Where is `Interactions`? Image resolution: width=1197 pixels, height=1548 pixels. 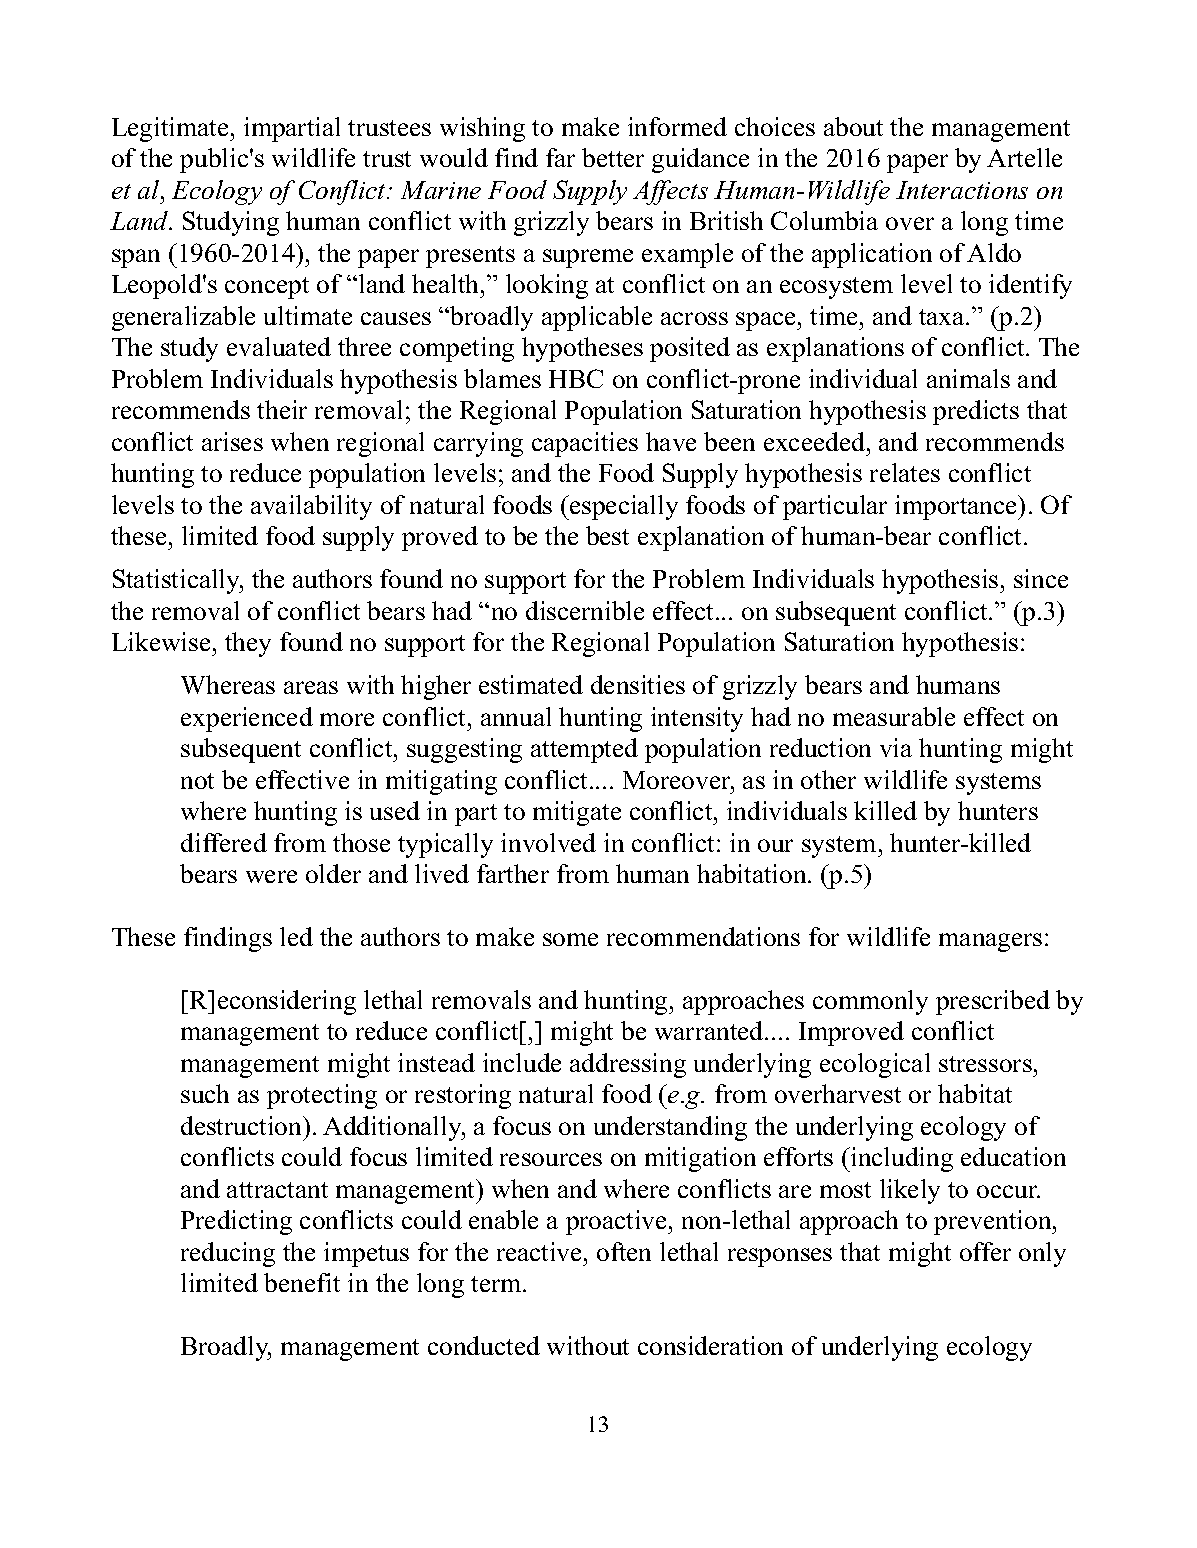
Interactions is located at coordinates (962, 190).
